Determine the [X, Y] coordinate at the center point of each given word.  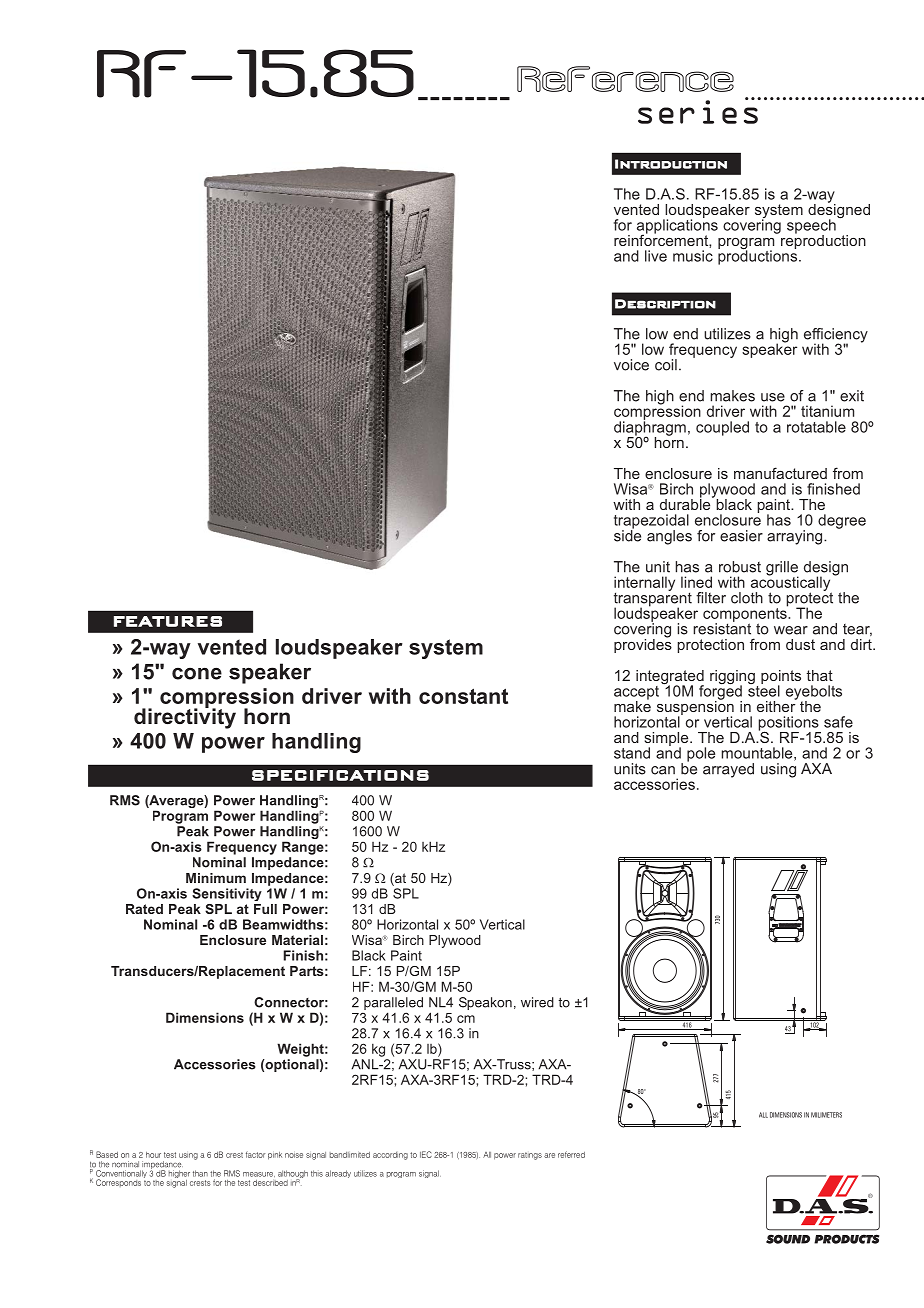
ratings [530, 1156]
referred [571, 1154]
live [656, 256]
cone [197, 674]
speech [811, 227]
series [699, 111]
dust [800, 644]
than [200, 1173]
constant [463, 696]
